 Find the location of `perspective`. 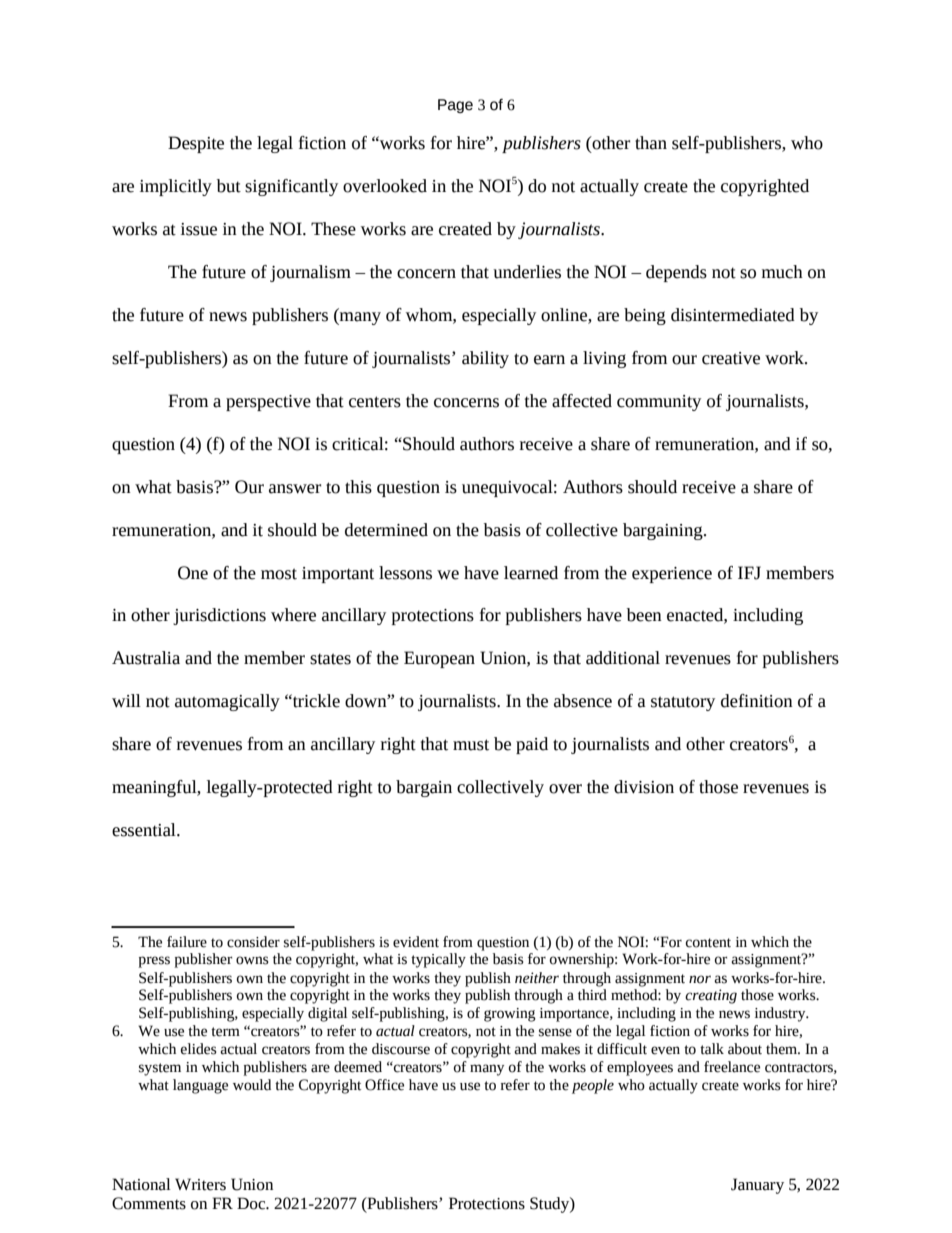

perspective is located at coordinates (268, 403).
